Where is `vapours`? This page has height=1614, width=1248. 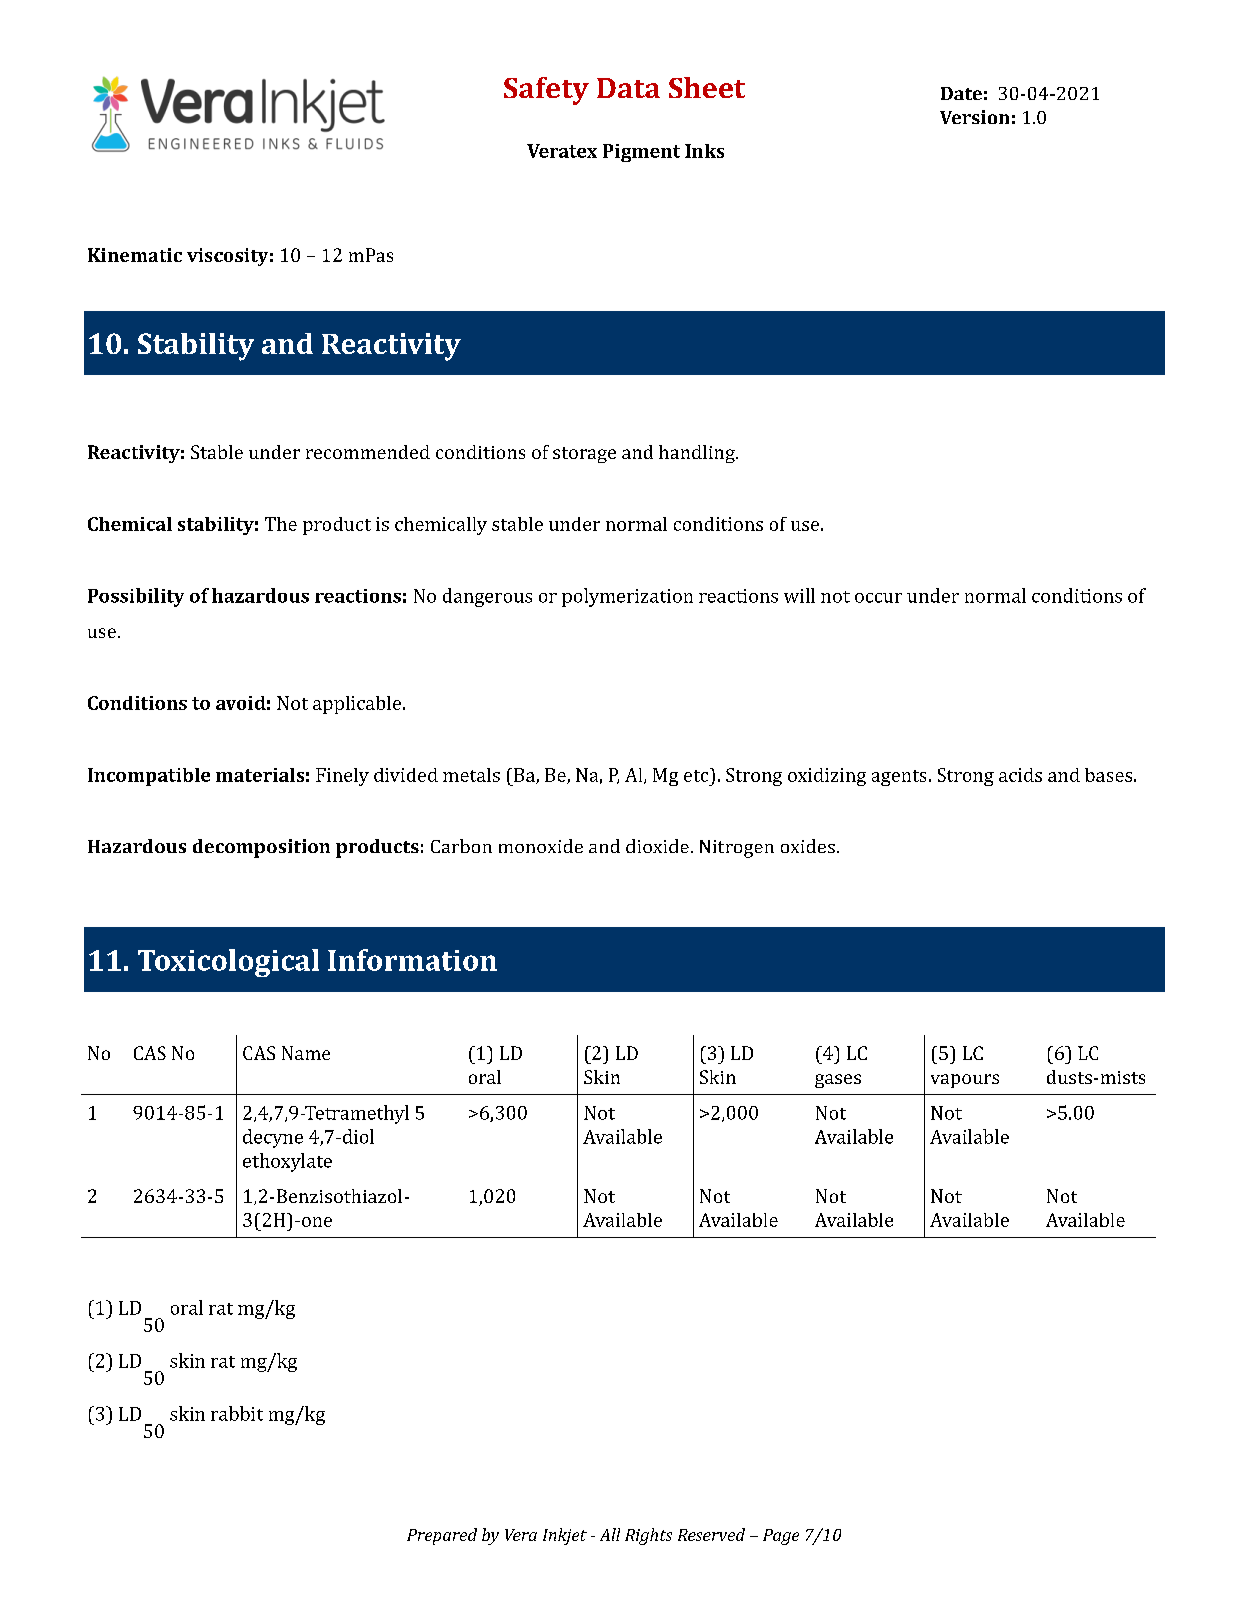 vapours is located at coordinates (965, 1081).
